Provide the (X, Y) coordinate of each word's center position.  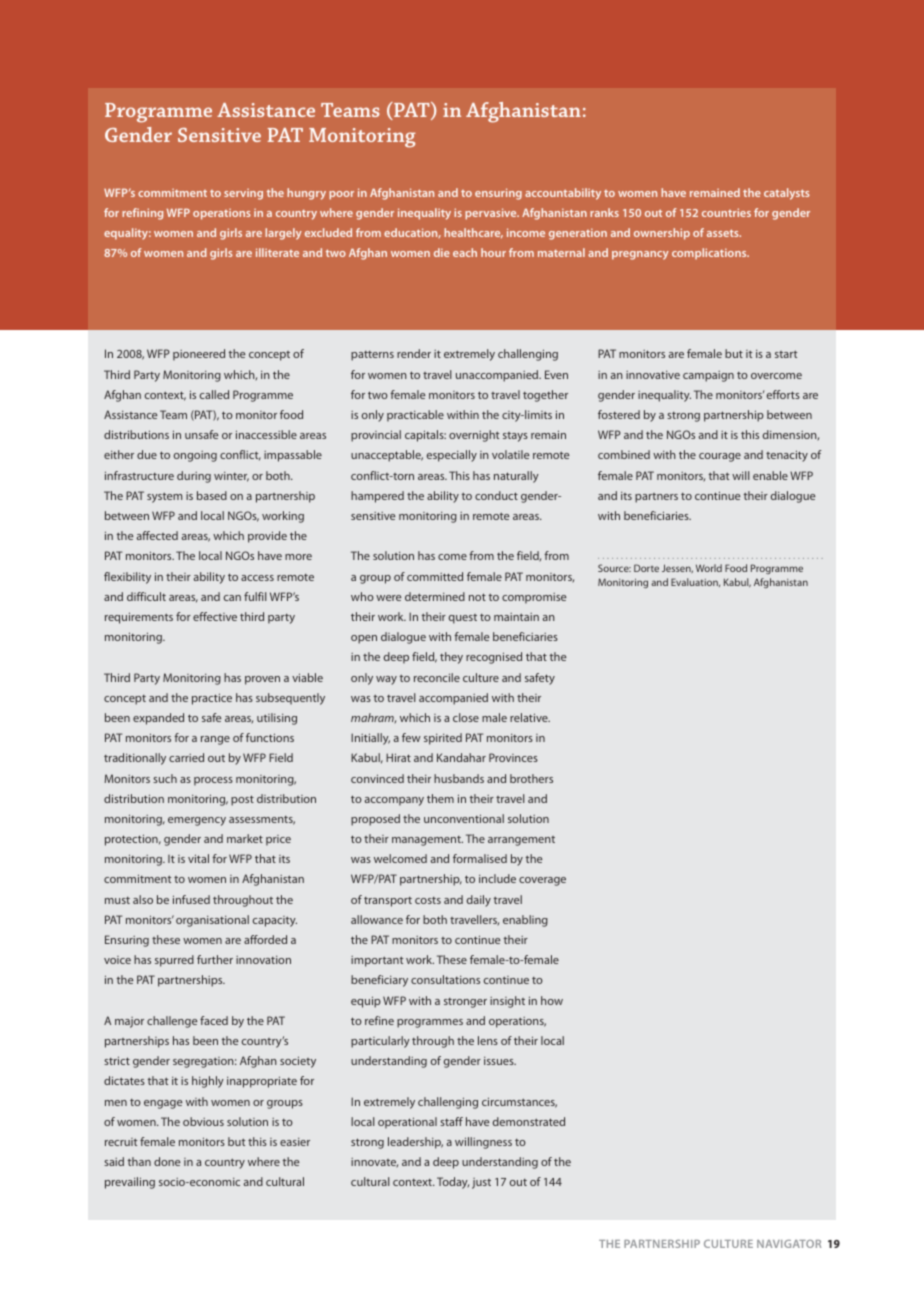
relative (530, 717)
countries (726, 212)
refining (142, 214)
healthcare (473, 233)
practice (212, 699)
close (466, 717)
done (167, 1161)
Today (453, 1183)
